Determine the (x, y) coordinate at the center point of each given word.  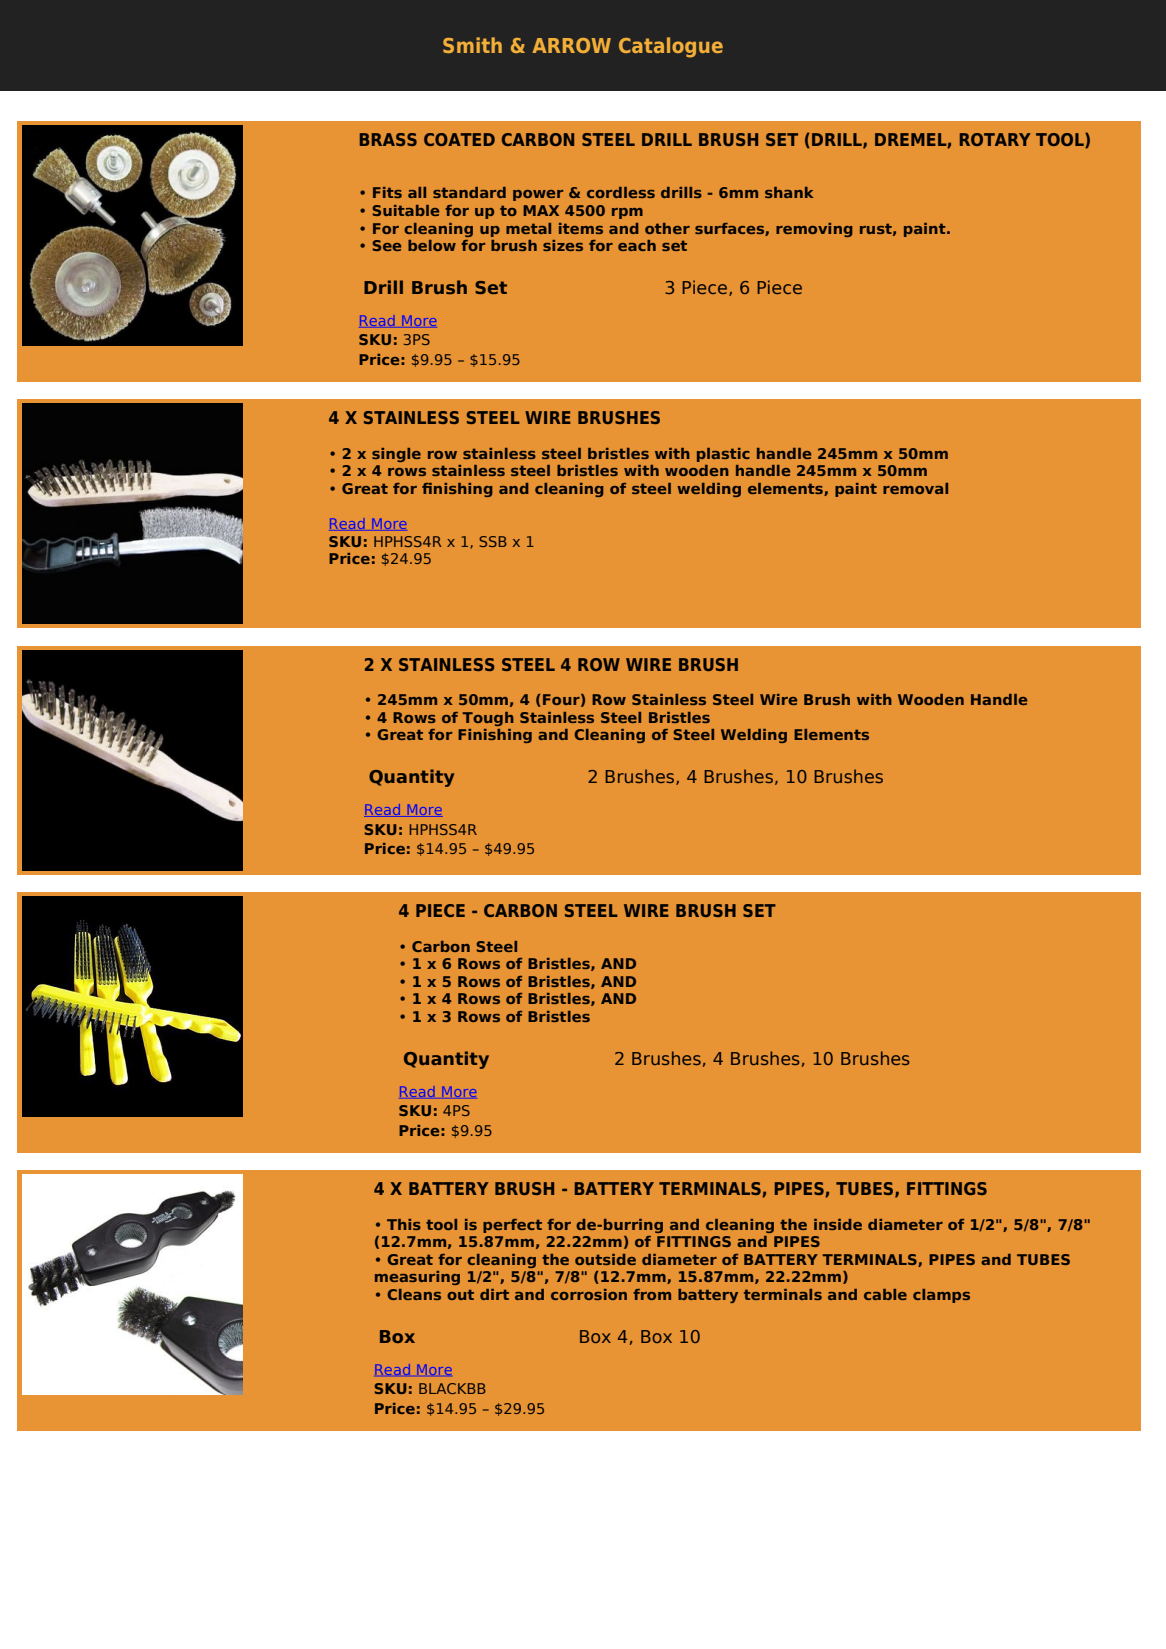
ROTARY (995, 139)
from (652, 1294)
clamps (941, 1296)
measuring (417, 1278)
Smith (472, 45)
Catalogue (671, 47)
